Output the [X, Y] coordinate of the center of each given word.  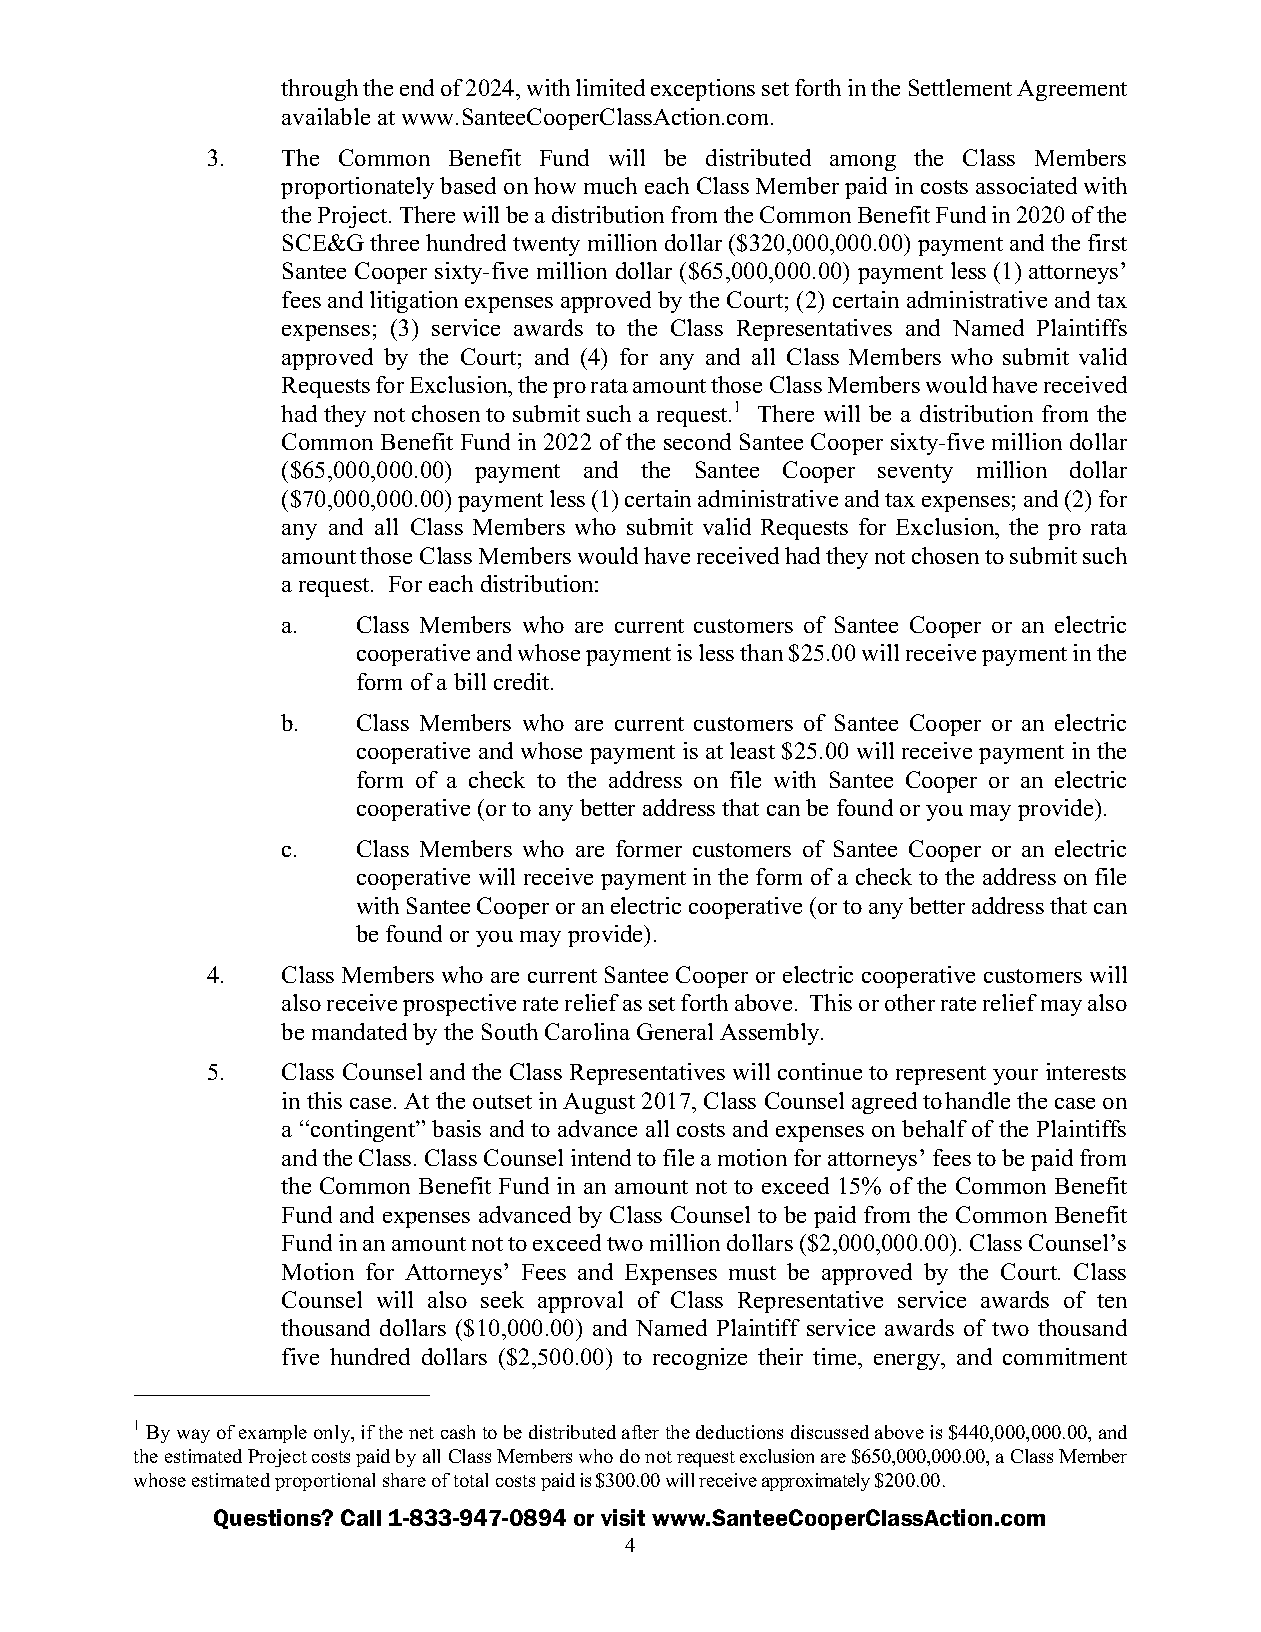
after [640, 1432]
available [326, 116]
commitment [1065, 1356]
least [752, 750]
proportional [325, 1482]
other [910, 1002]
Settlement [960, 87]
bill [470, 681]
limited [610, 87]
